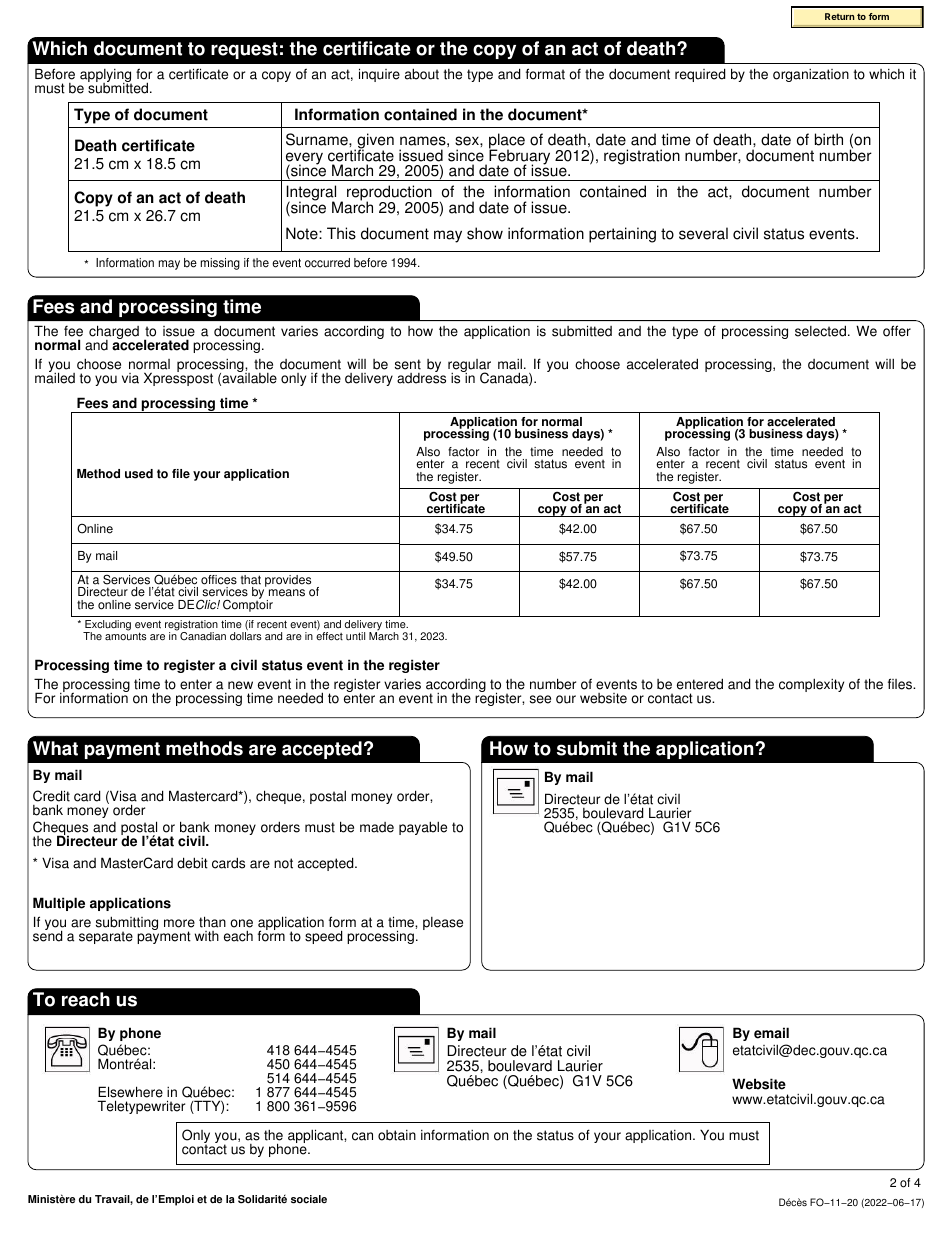 This image has height=1233, width=952. What do you see at coordinates (130, 378) in the image?
I see `via` at bounding box center [130, 378].
